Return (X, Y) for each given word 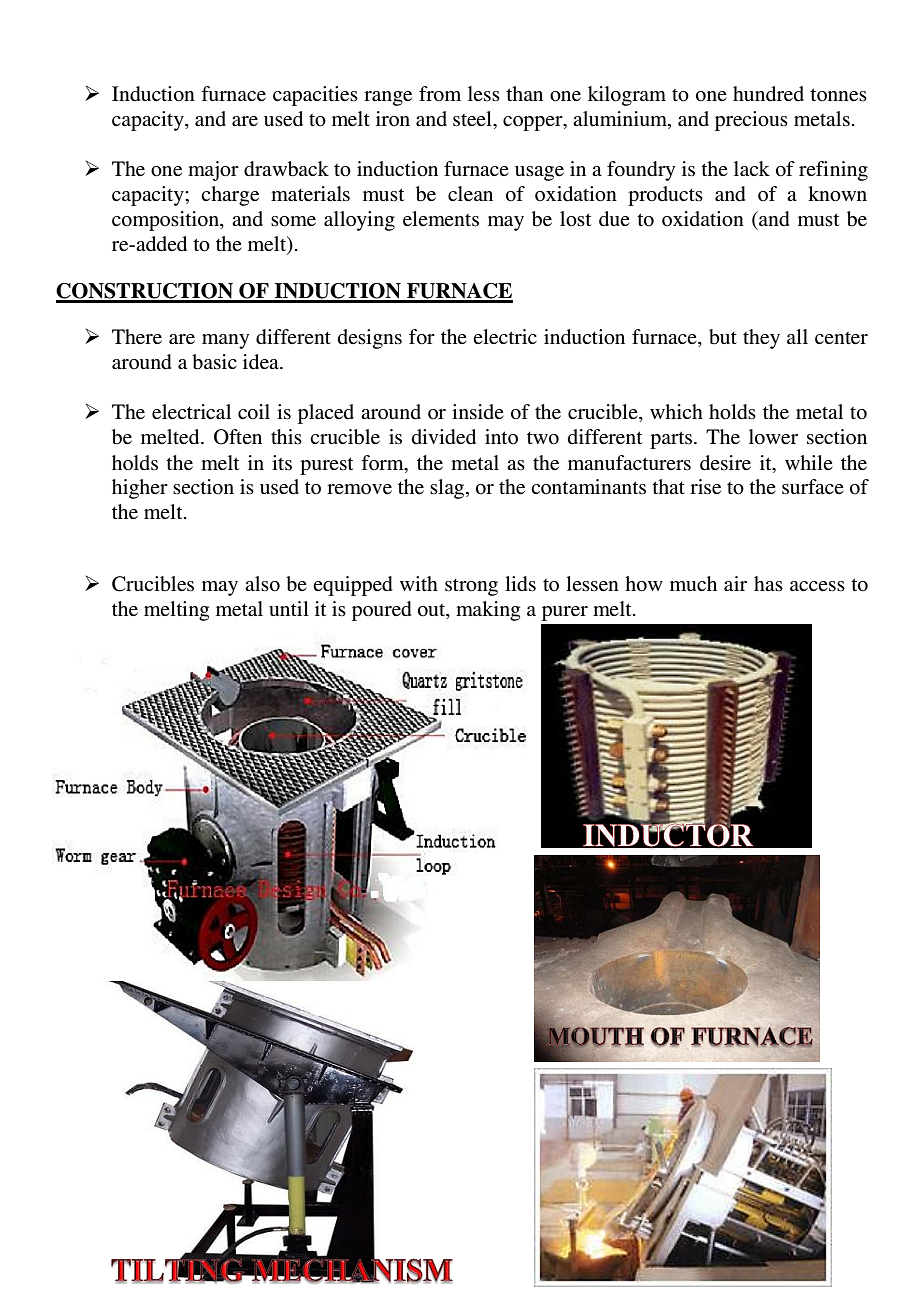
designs (370, 339)
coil (254, 412)
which (676, 411)
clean (470, 193)
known (837, 194)
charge (230, 196)
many (225, 341)
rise (705, 487)
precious (751, 121)
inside (478, 412)
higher (140, 489)
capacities (315, 96)
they (761, 339)
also (262, 584)
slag (448, 489)
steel (473, 119)
